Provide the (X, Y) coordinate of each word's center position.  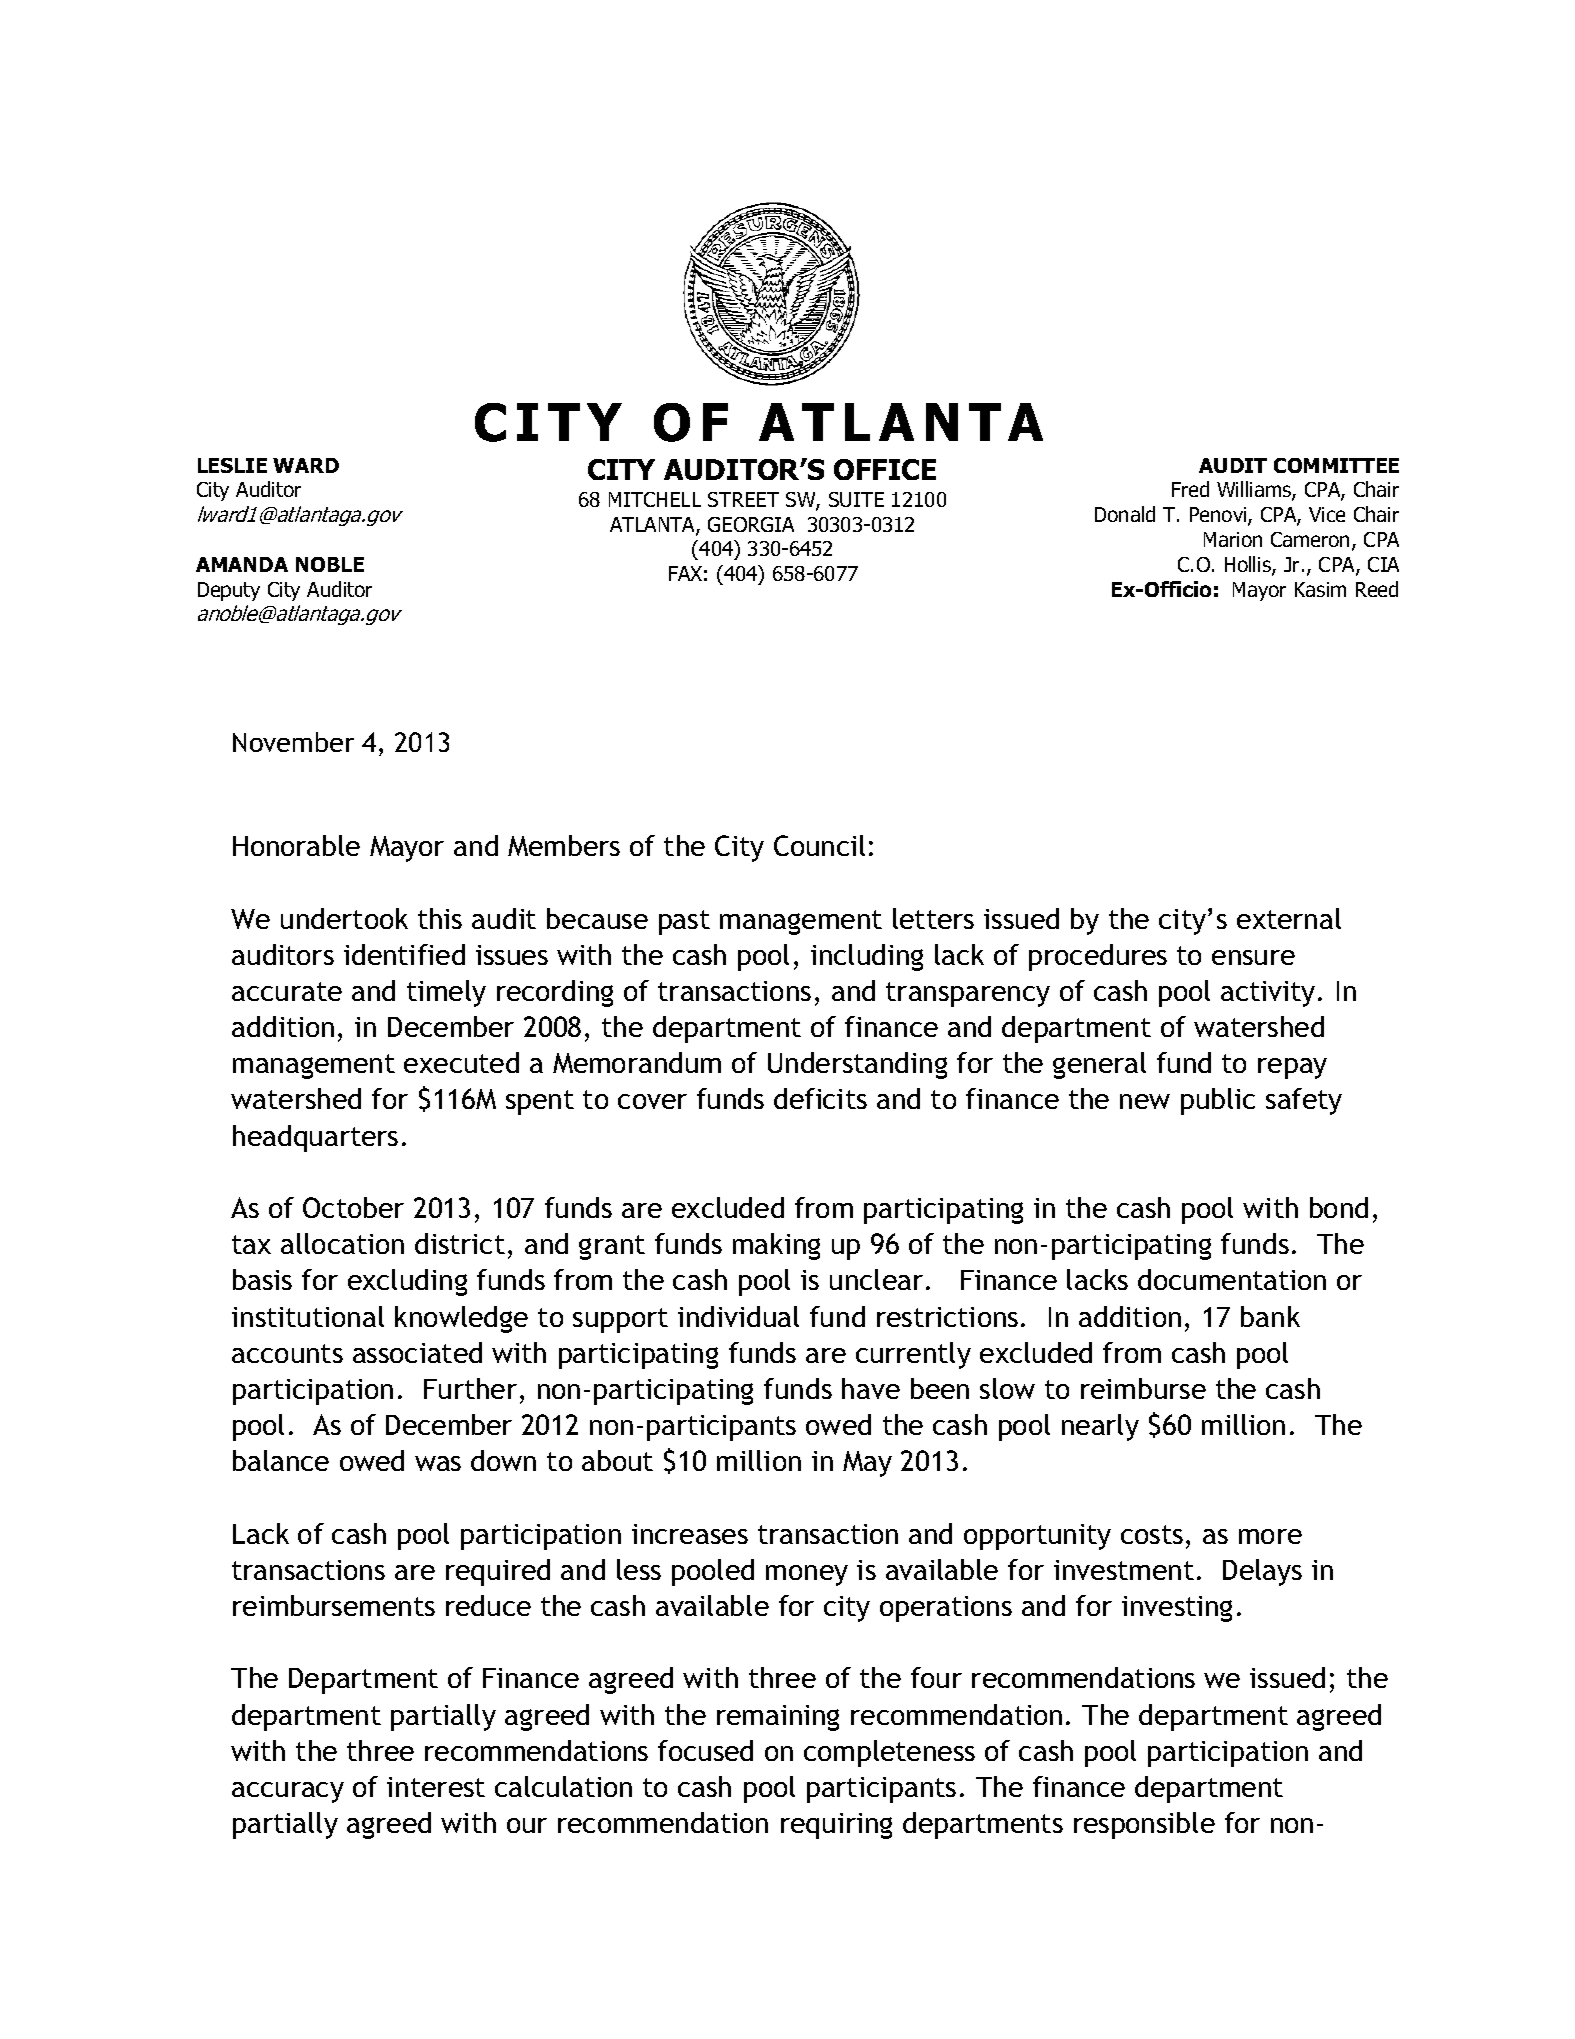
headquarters (315, 1138)
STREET (743, 499)
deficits (820, 1098)
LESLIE (232, 465)
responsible (1144, 1825)
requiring (836, 1826)
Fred (1190, 489)
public (1218, 1101)
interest (436, 1787)
